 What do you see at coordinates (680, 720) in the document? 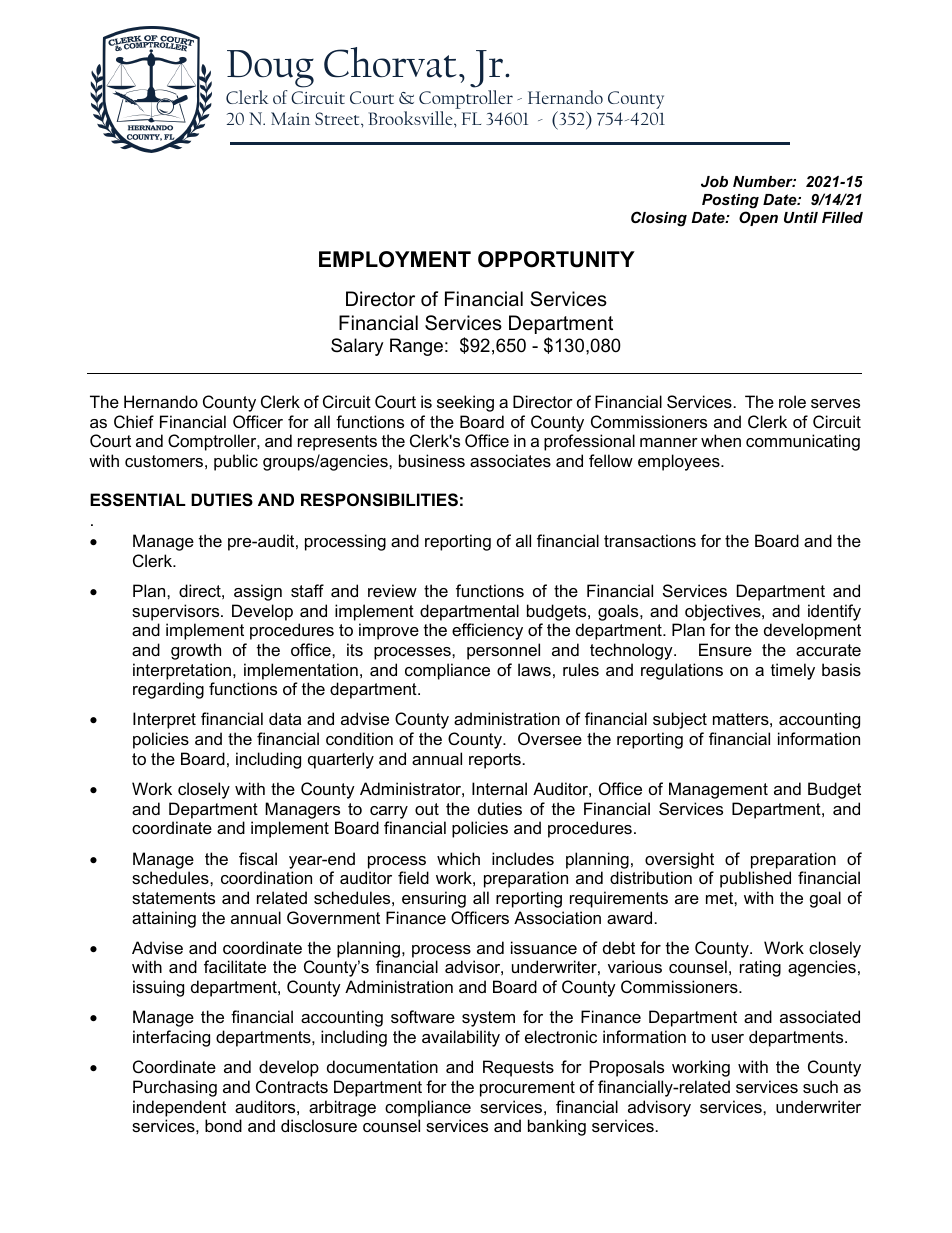
I see `subject` at bounding box center [680, 720].
